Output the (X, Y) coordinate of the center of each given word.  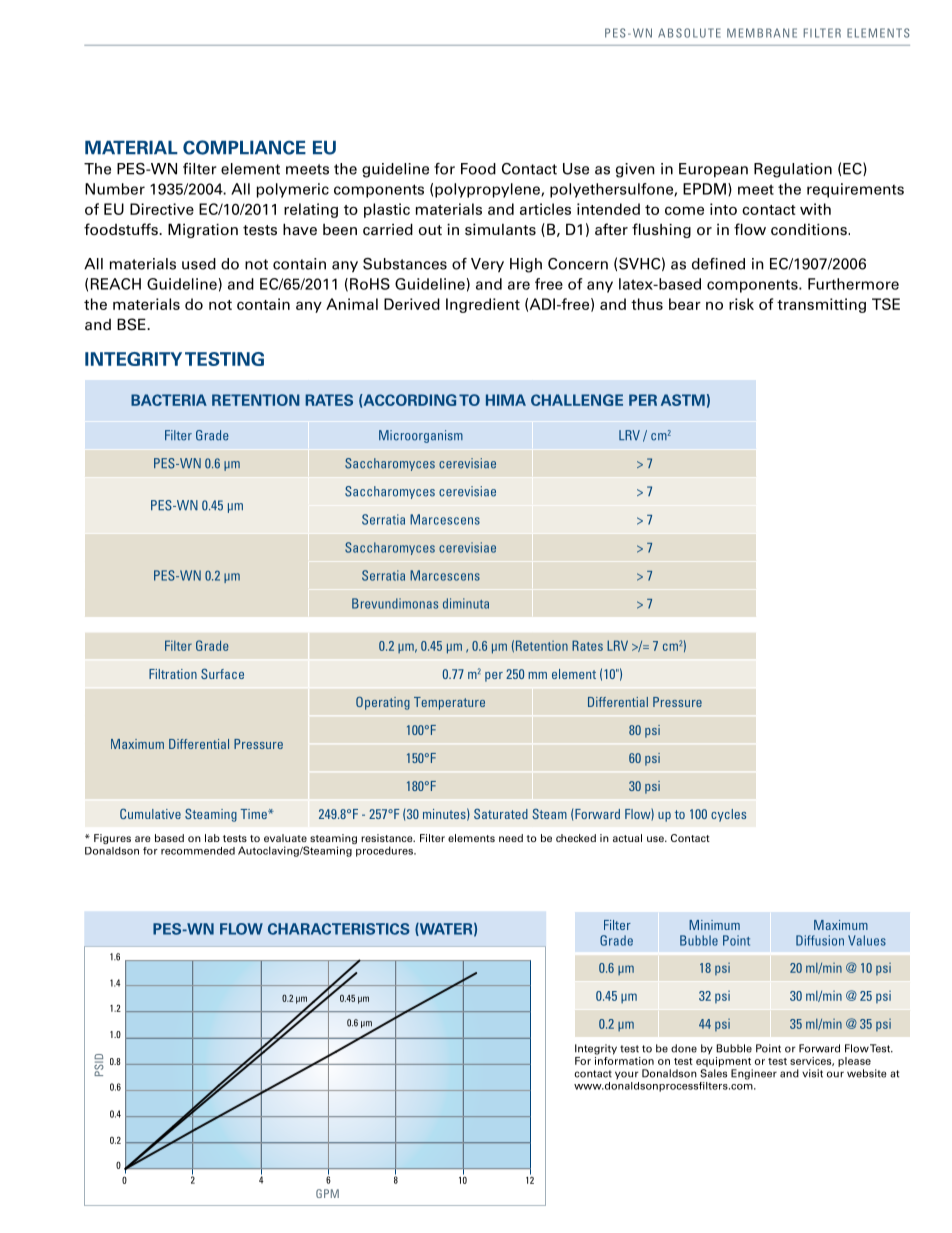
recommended (198, 851)
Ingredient (483, 305)
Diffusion (820, 940)
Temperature (449, 703)
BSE (132, 324)
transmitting (821, 305)
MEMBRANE (762, 33)
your (627, 1075)
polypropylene (488, 190)
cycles (728, 815)
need (511, 838)
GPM (327, 1193)
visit (812, 1073)
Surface (222, 673)
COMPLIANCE (244, 147)
